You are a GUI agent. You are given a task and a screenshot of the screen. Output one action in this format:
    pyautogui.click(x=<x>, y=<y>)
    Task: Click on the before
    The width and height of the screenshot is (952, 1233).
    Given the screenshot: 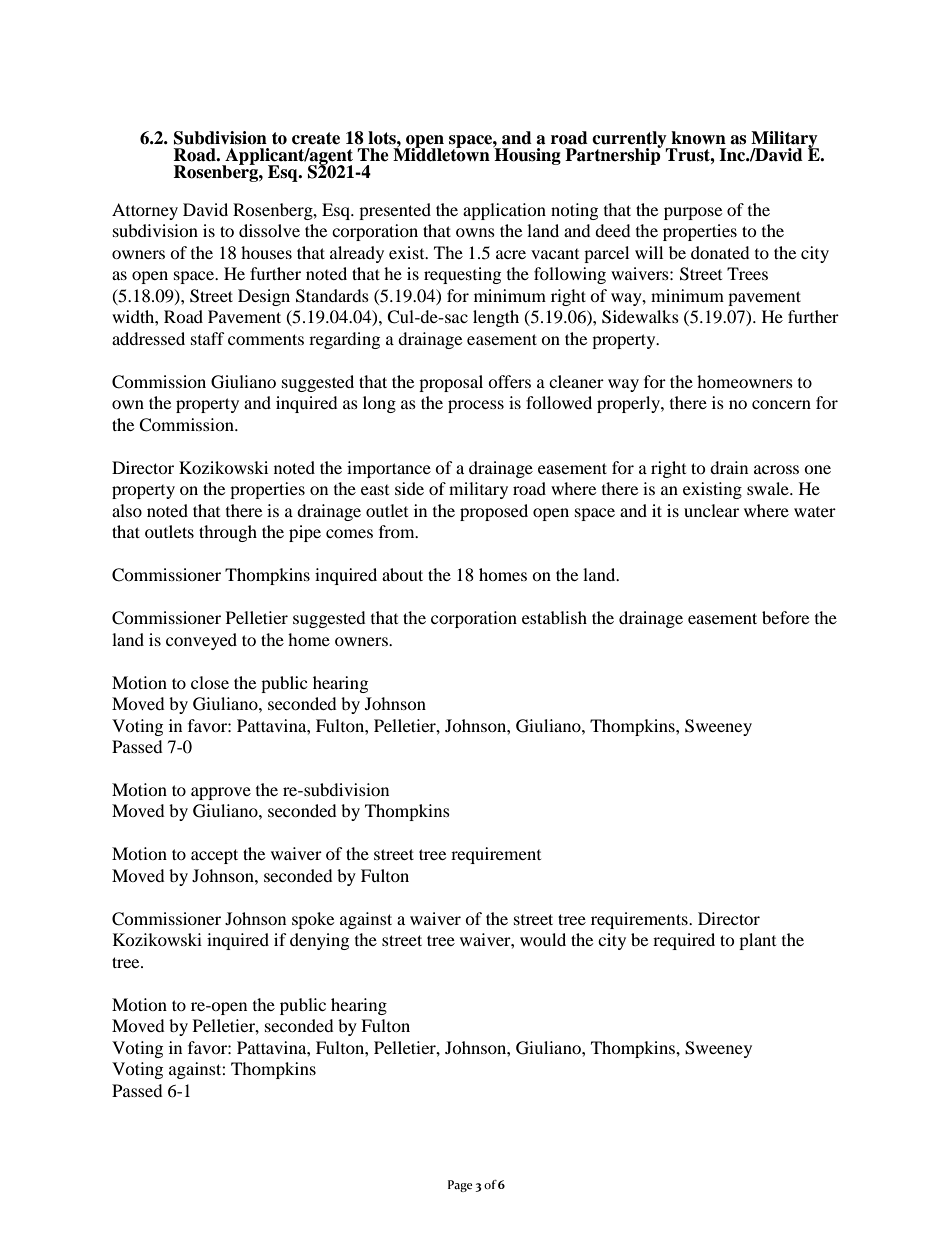 What is the action you would take?
    pyautogui.click(x=785, y=617)
